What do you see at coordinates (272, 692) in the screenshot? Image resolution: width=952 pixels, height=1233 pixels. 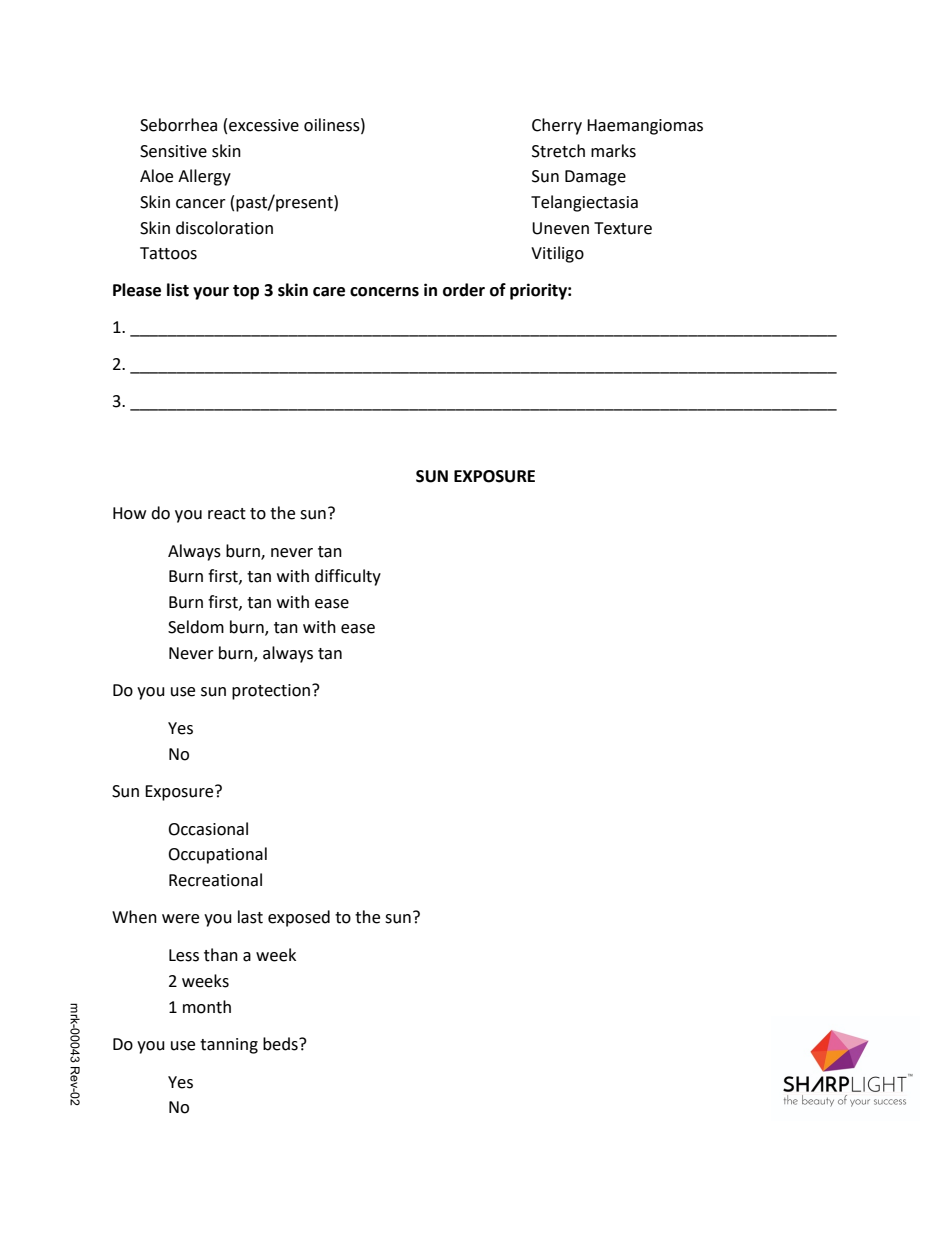 I see `protection` at bounding box center [272, 692].
